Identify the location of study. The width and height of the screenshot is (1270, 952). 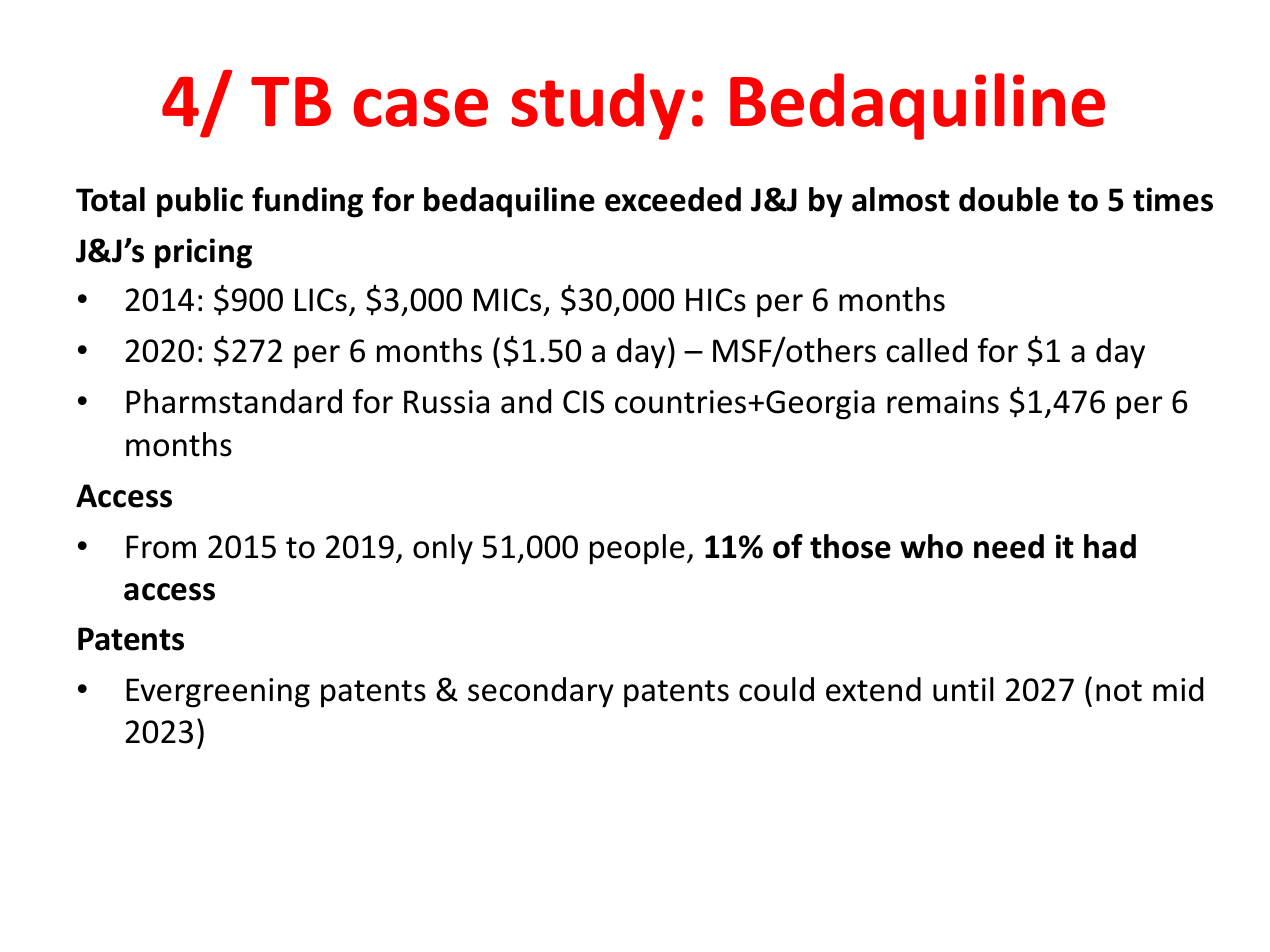
(598, 106).
